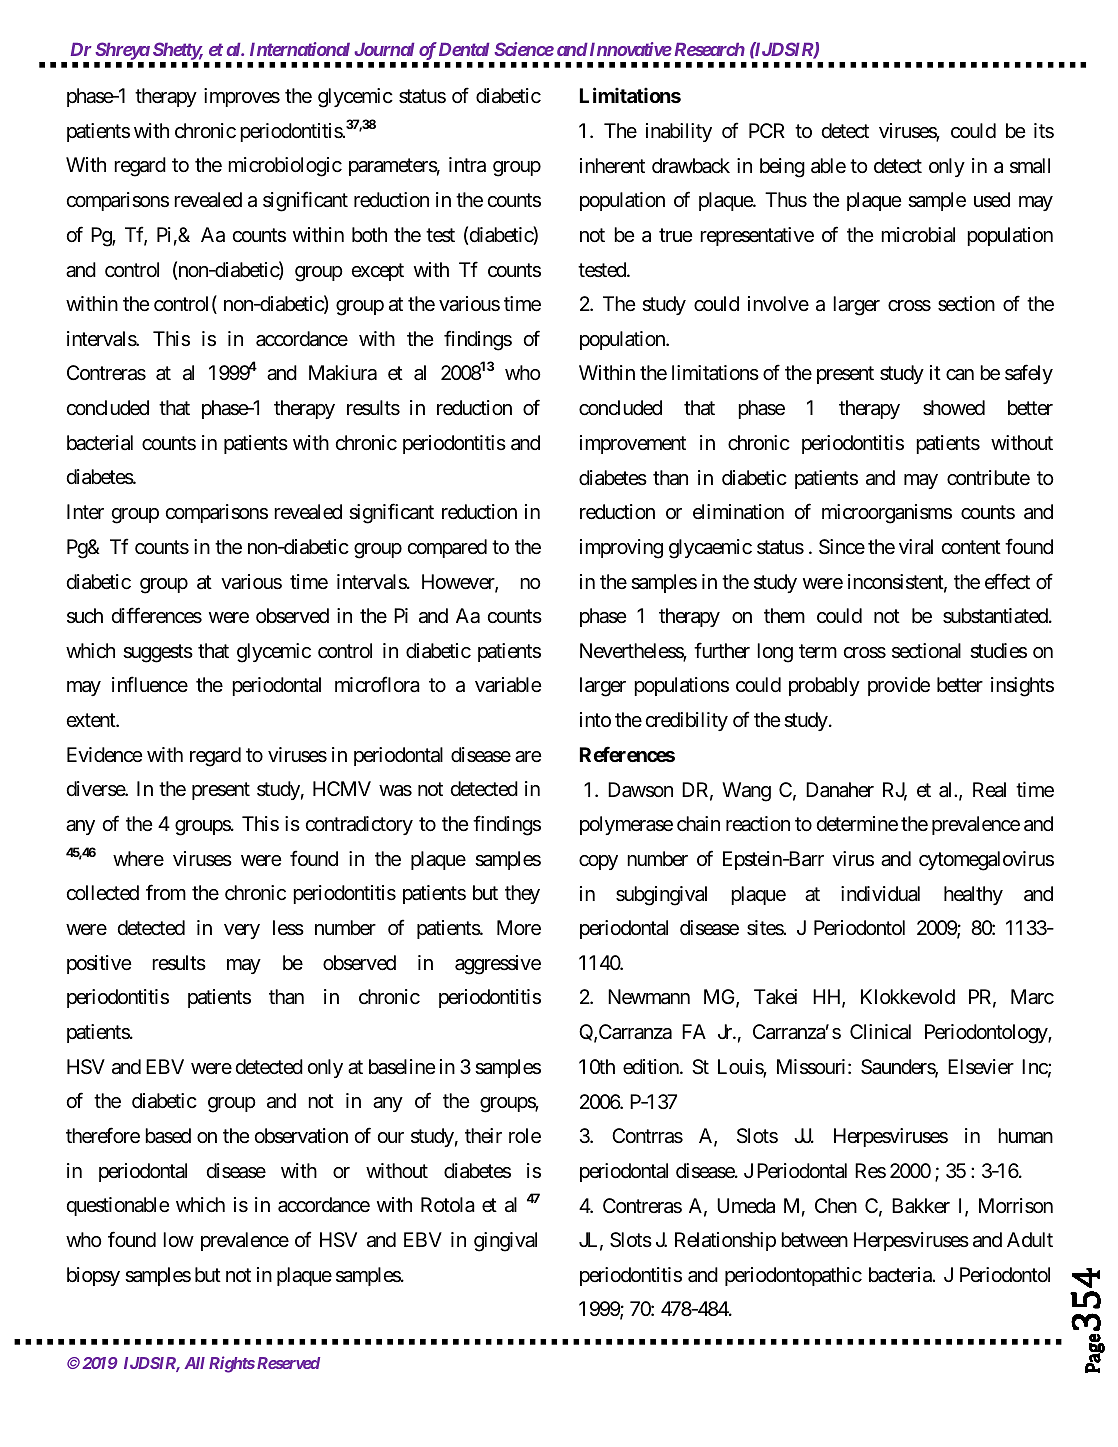  I want to click on low, so click(178, 1239).
